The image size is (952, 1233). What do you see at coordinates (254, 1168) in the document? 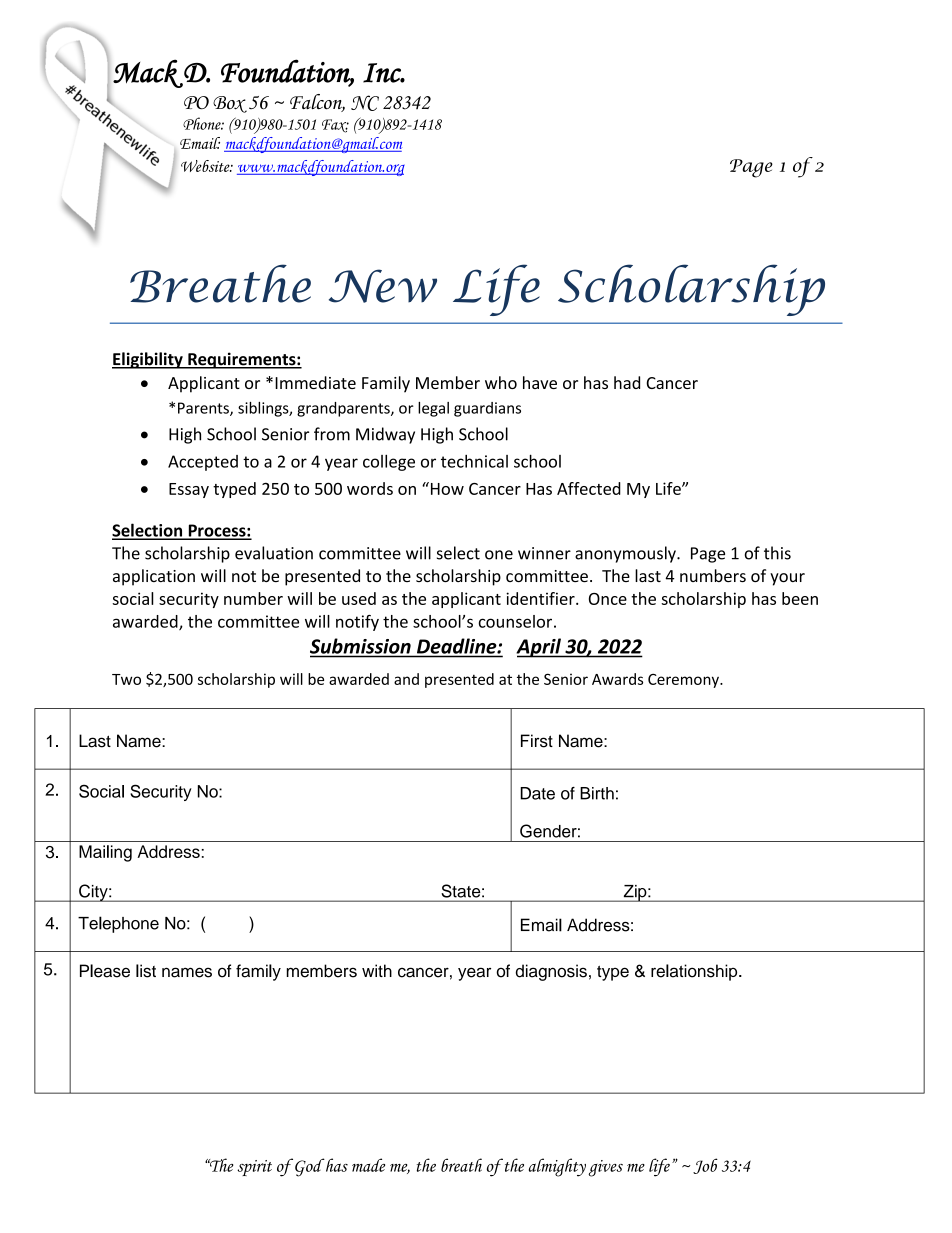
I see `spirit` at bounding box center [254, 1168].
